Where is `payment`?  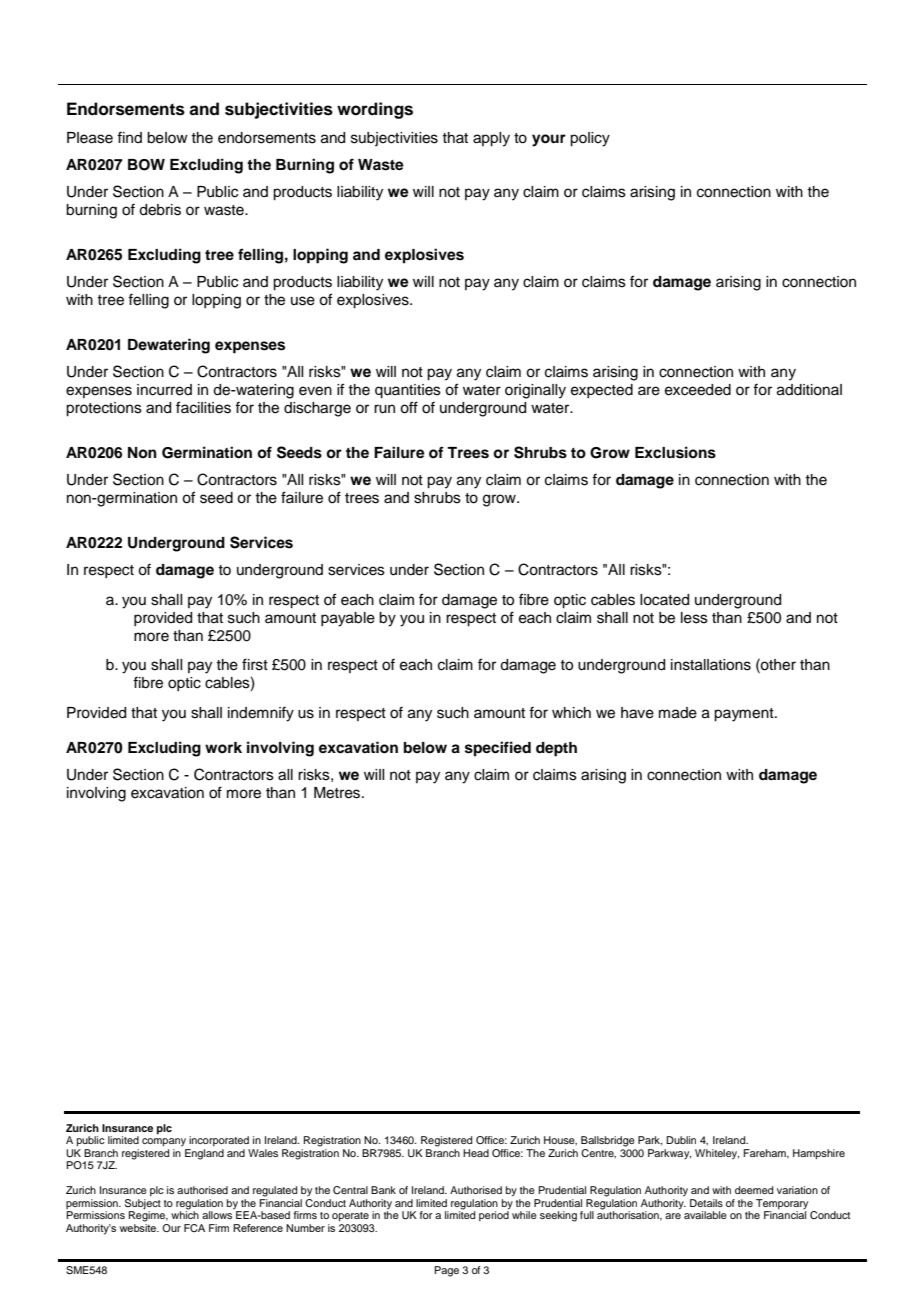 payment is located at coordinates (745, 715).
